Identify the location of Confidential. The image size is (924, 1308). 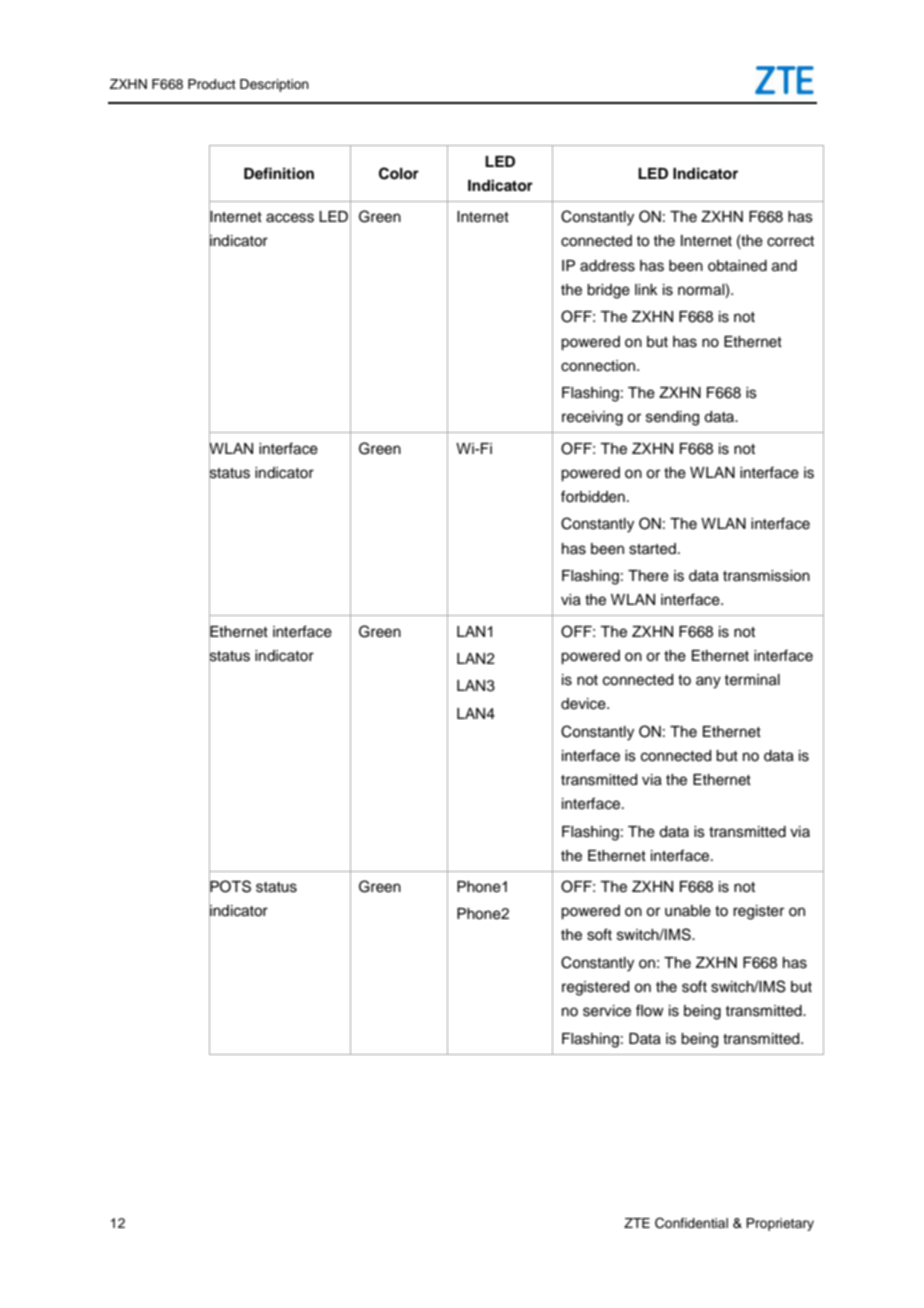
(691, 1223).
